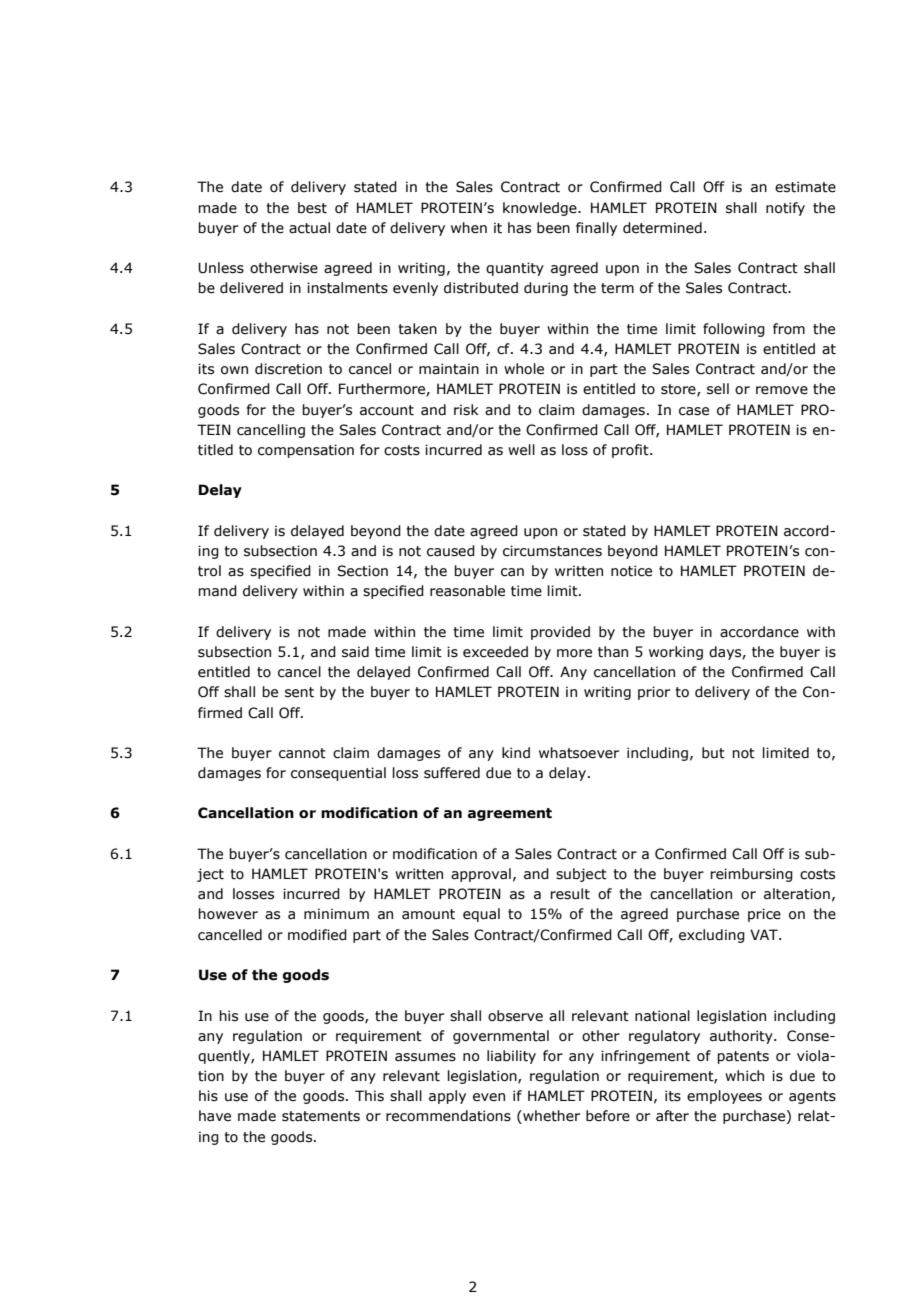 This page has height=1308, width=924. Describe the element at coordinates (234, 370) in the page. I see `own` at that location.
